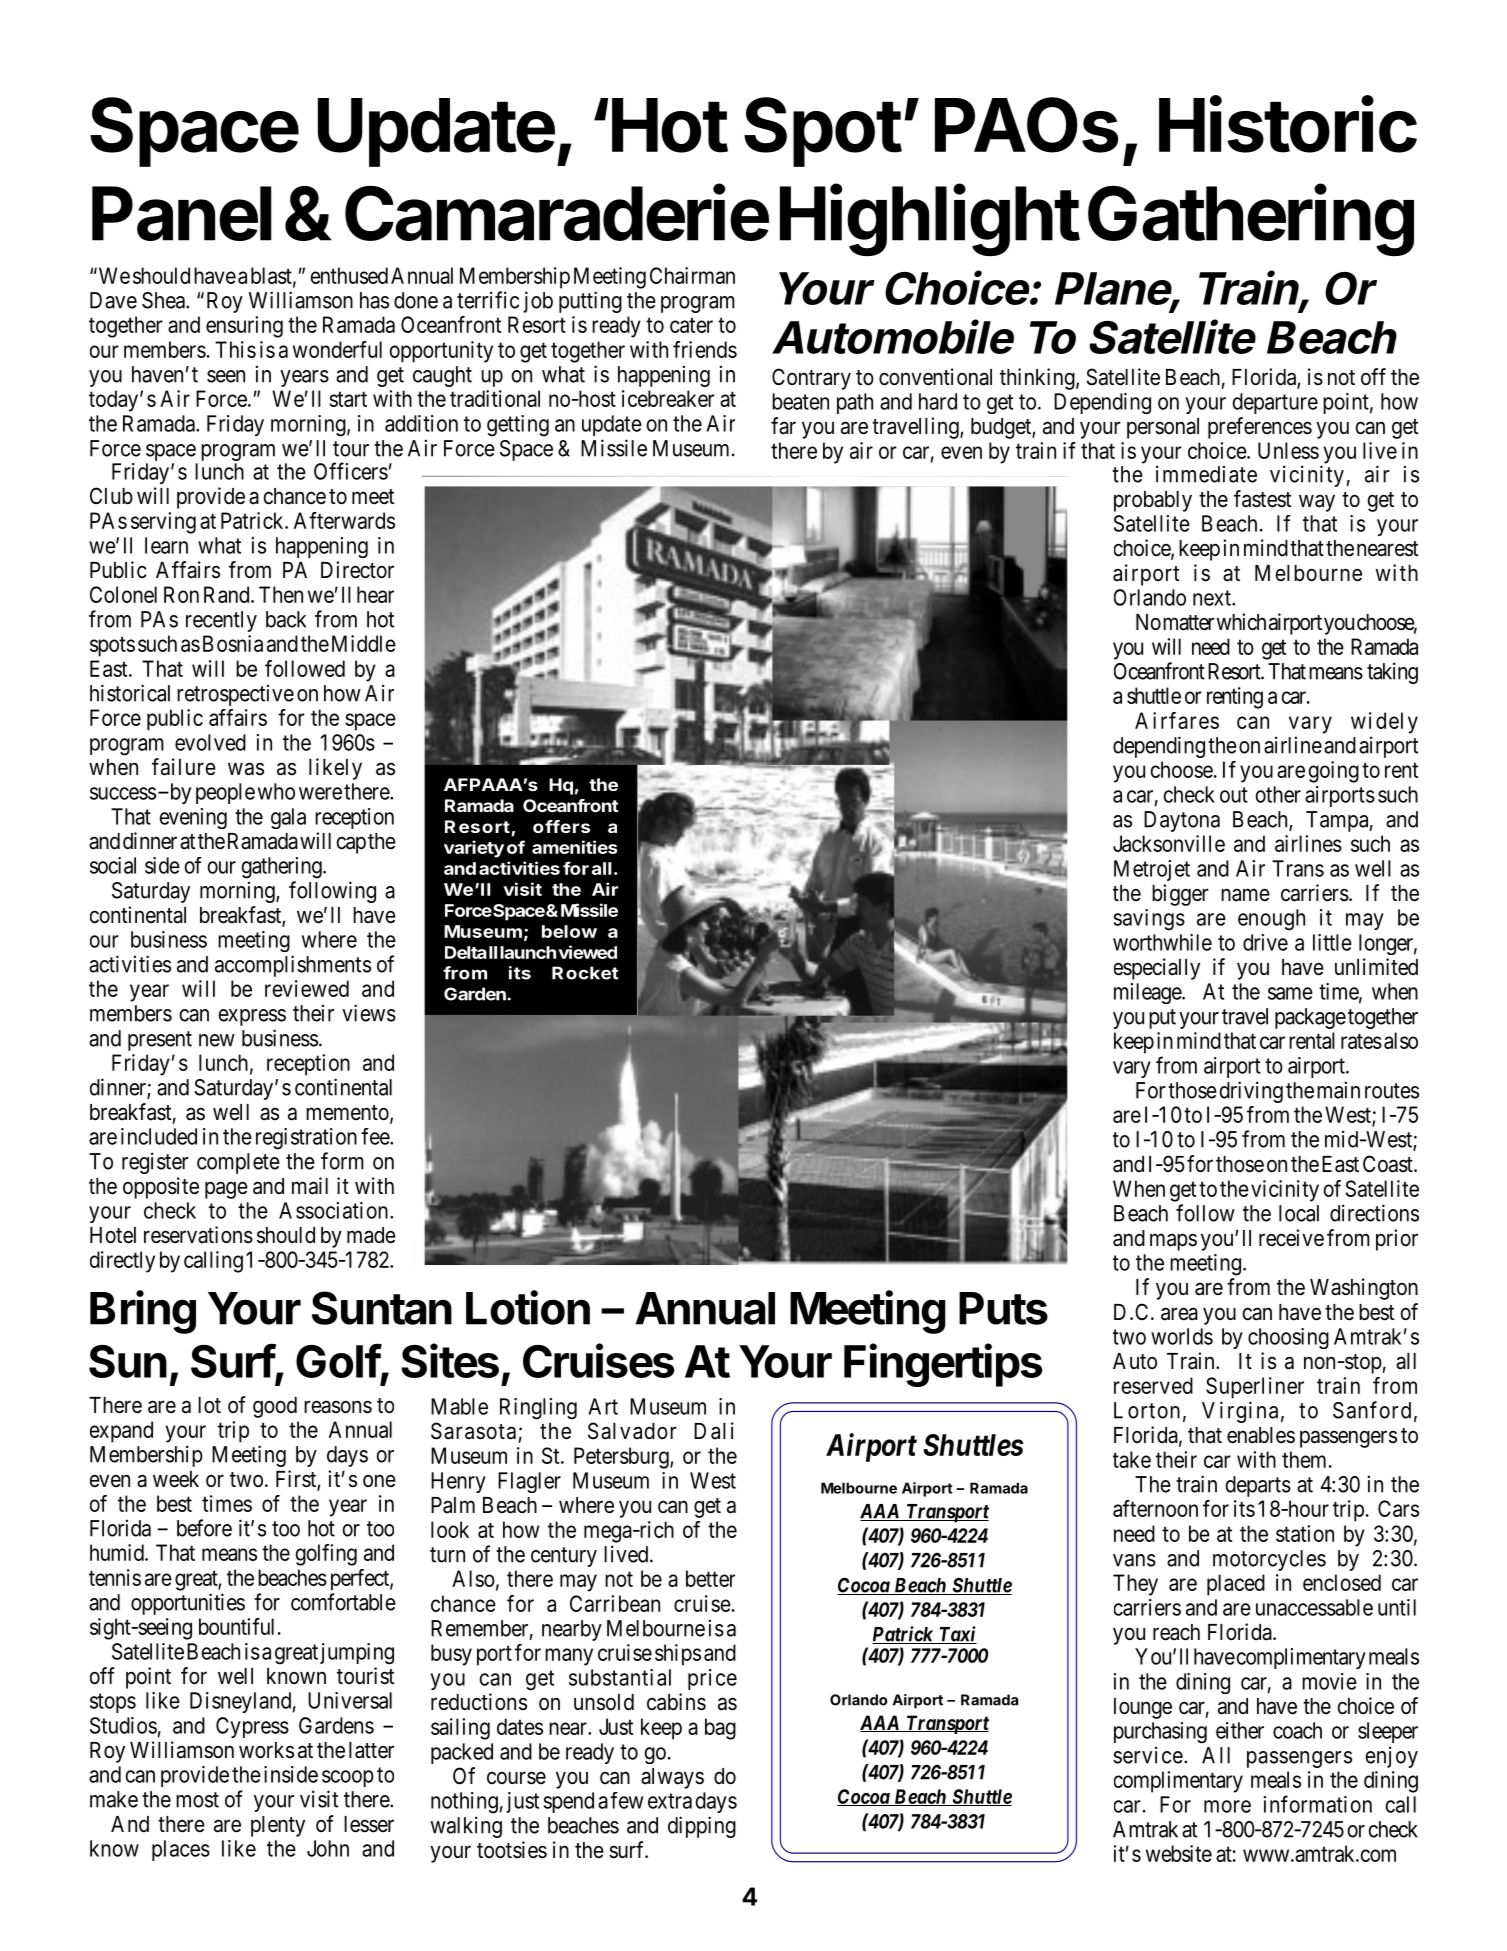 The height and width of the image is (1951, 1507). Describe the element at coordinates (1227, 1806) in the image. I see `more` at that location.
